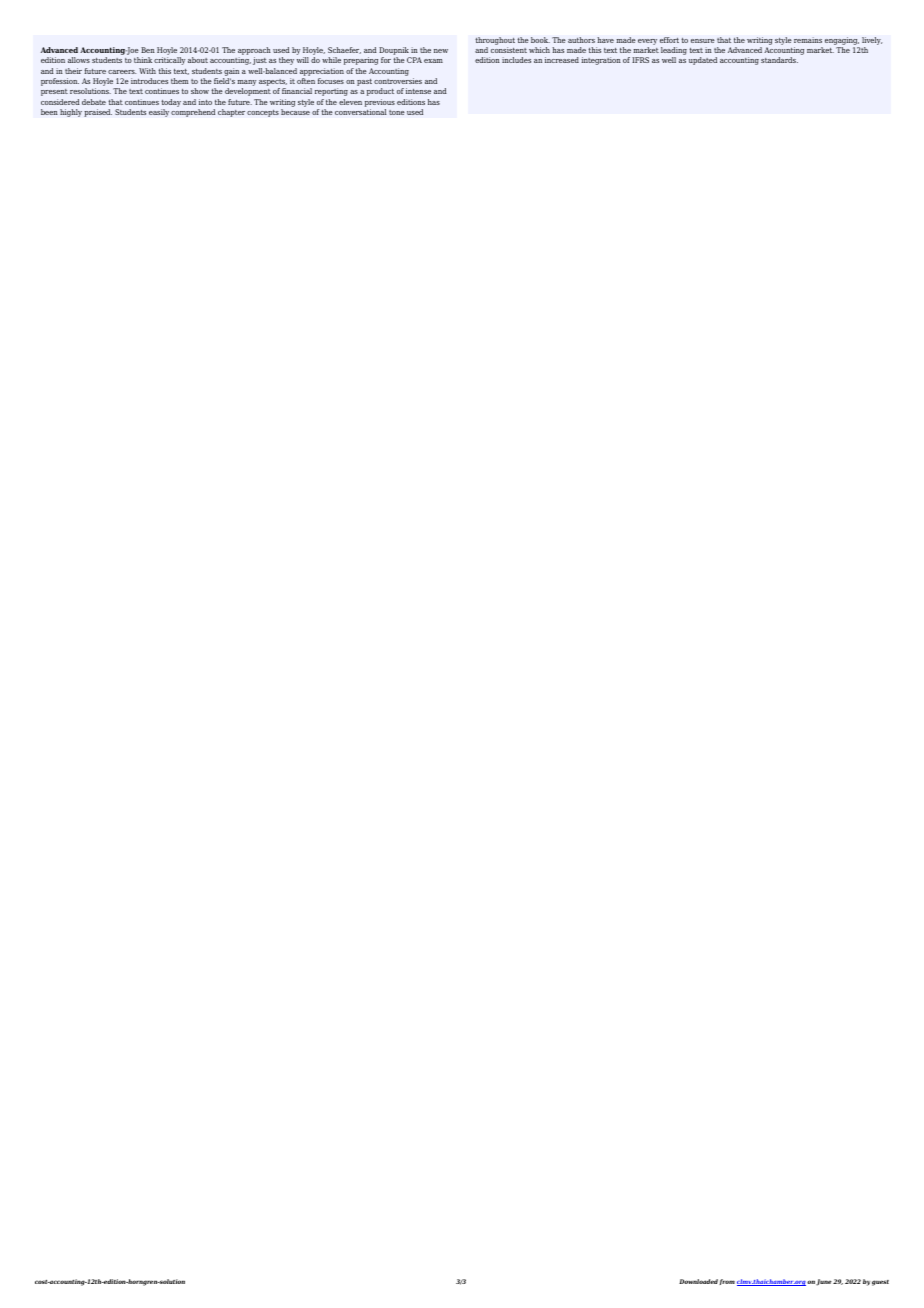  I want to click on updated, so click(703, 61).
